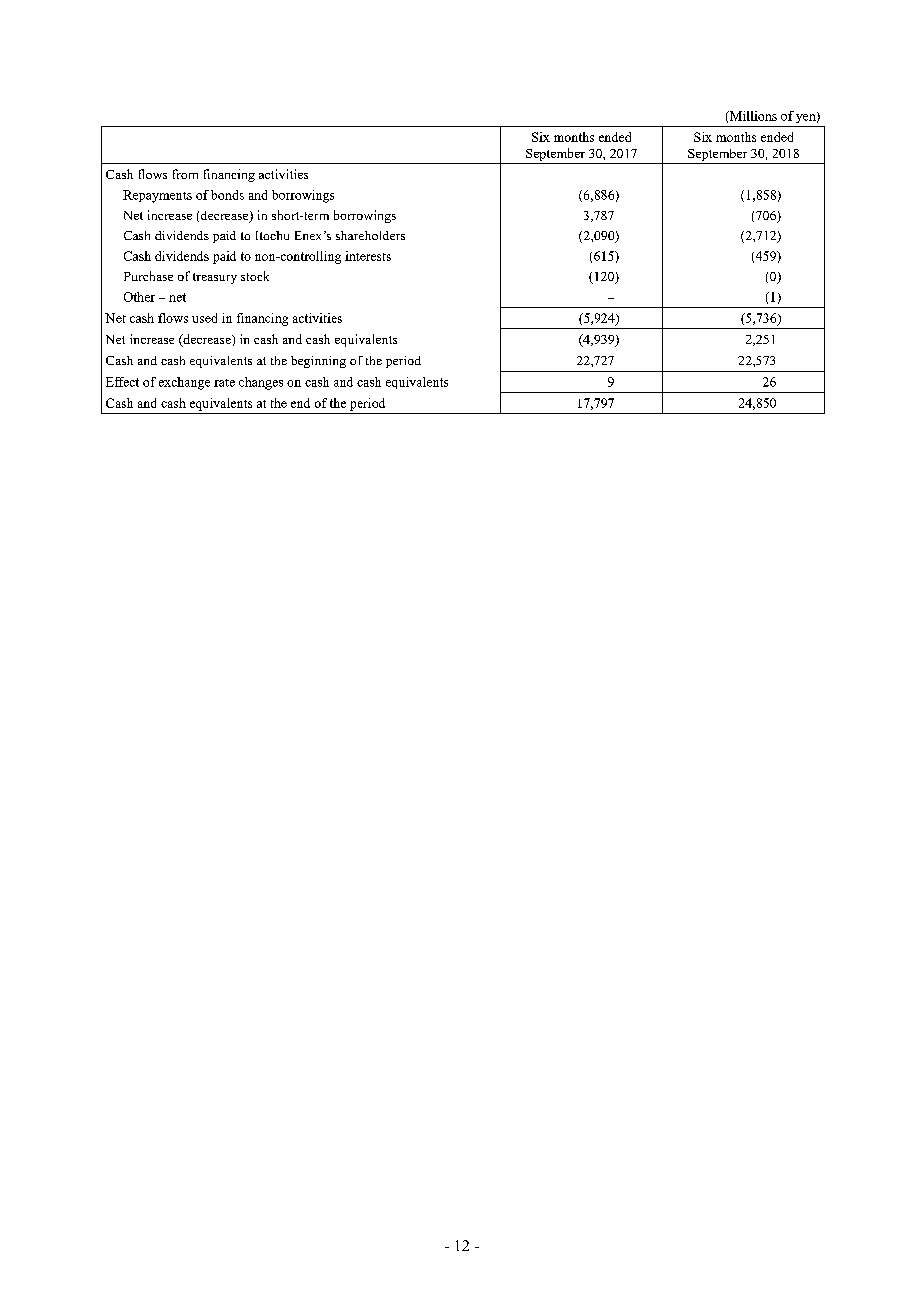  I want to click on shareholders, so click(370, 235).
